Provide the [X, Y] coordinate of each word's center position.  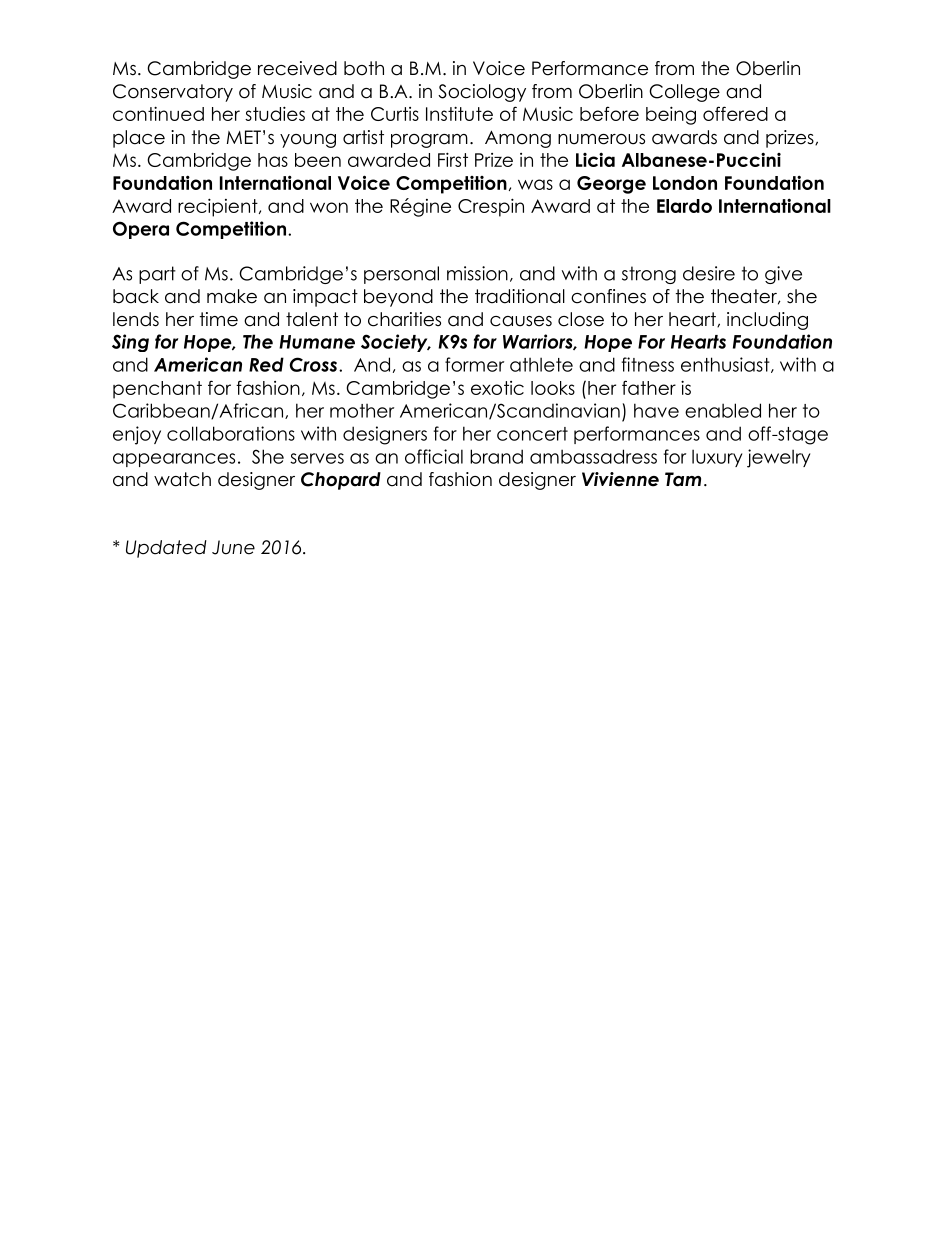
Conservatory [173, 93]
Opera [141, 230]
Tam [683, 479]
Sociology [482, 93]
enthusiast [726, 365]
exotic [497, 388]
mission [477, 273]
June [233, 547]
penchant [157, 390]
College [684, 93]
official [434, 456]
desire [709, 273]
